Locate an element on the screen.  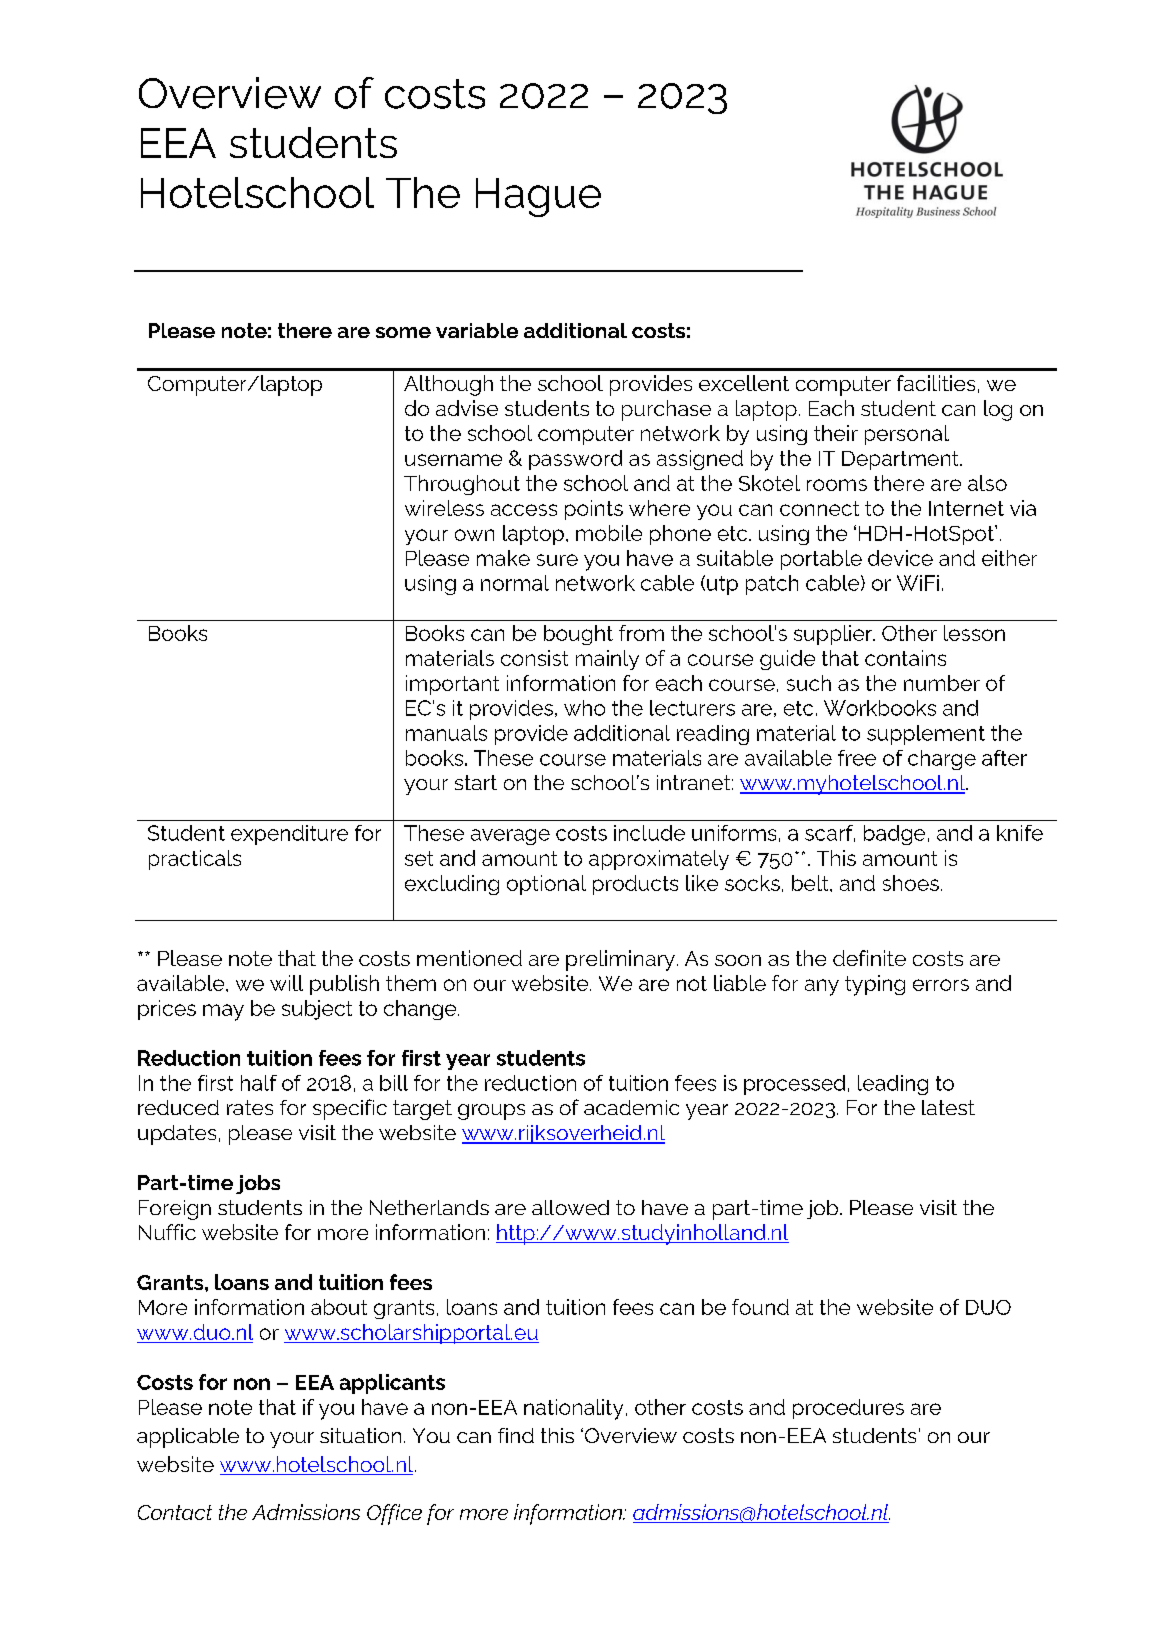
latest is located at coordinates (948, 1107).
